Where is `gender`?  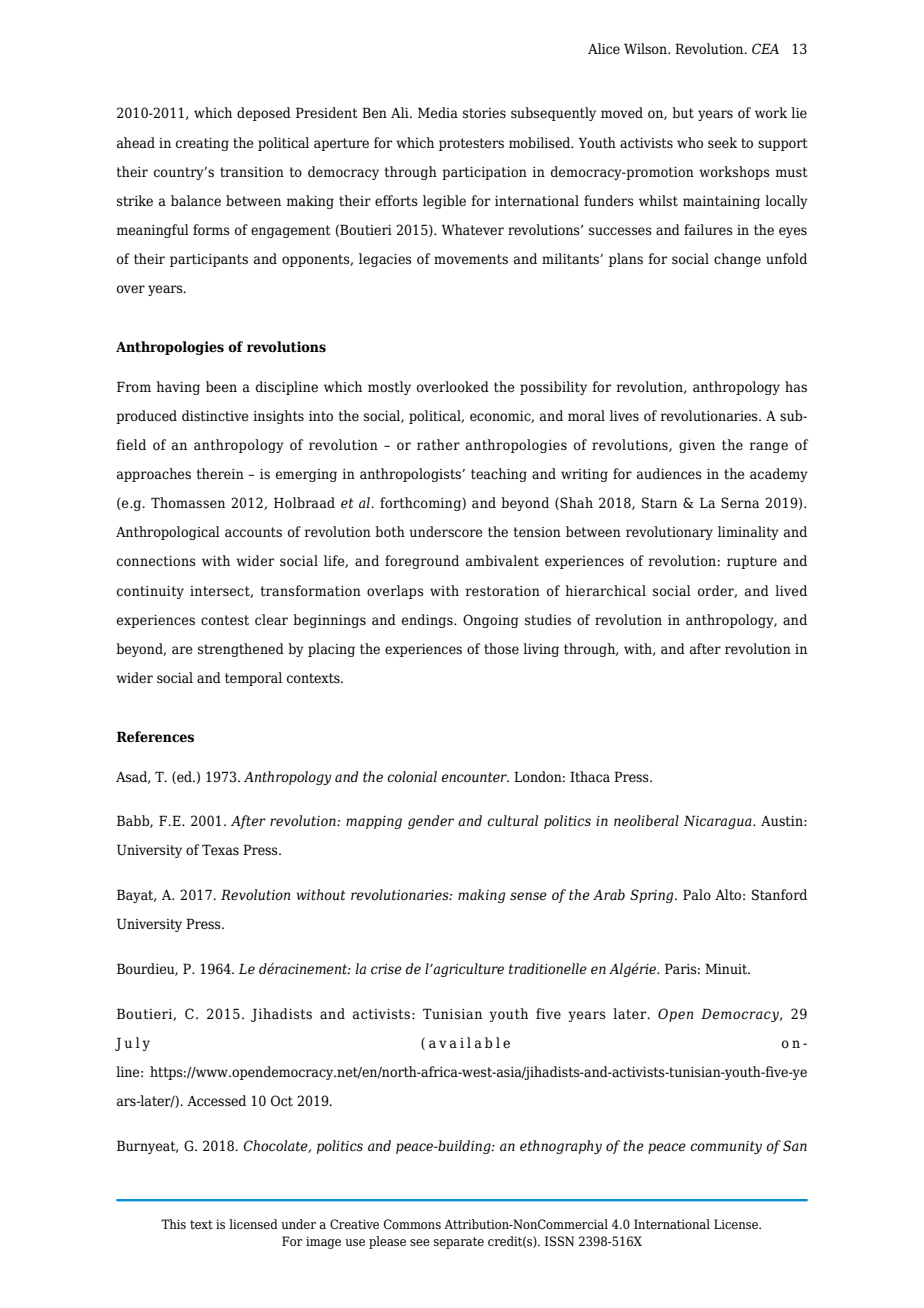 gender is located at coordinates (431, 822).
